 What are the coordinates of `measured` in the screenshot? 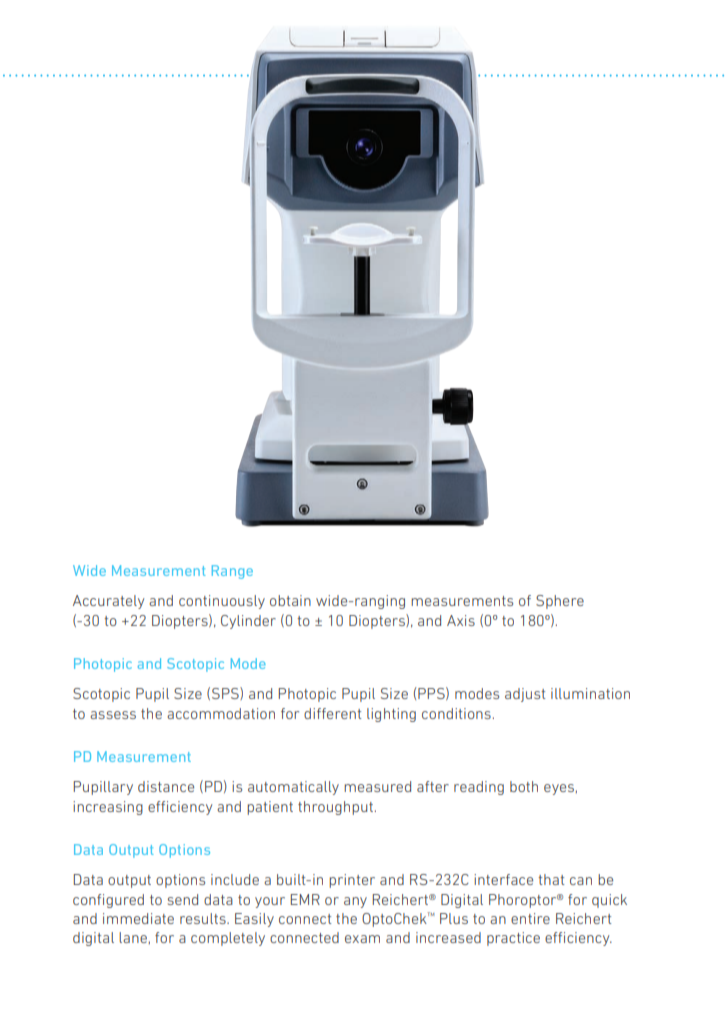 It's located at (377, 786).
